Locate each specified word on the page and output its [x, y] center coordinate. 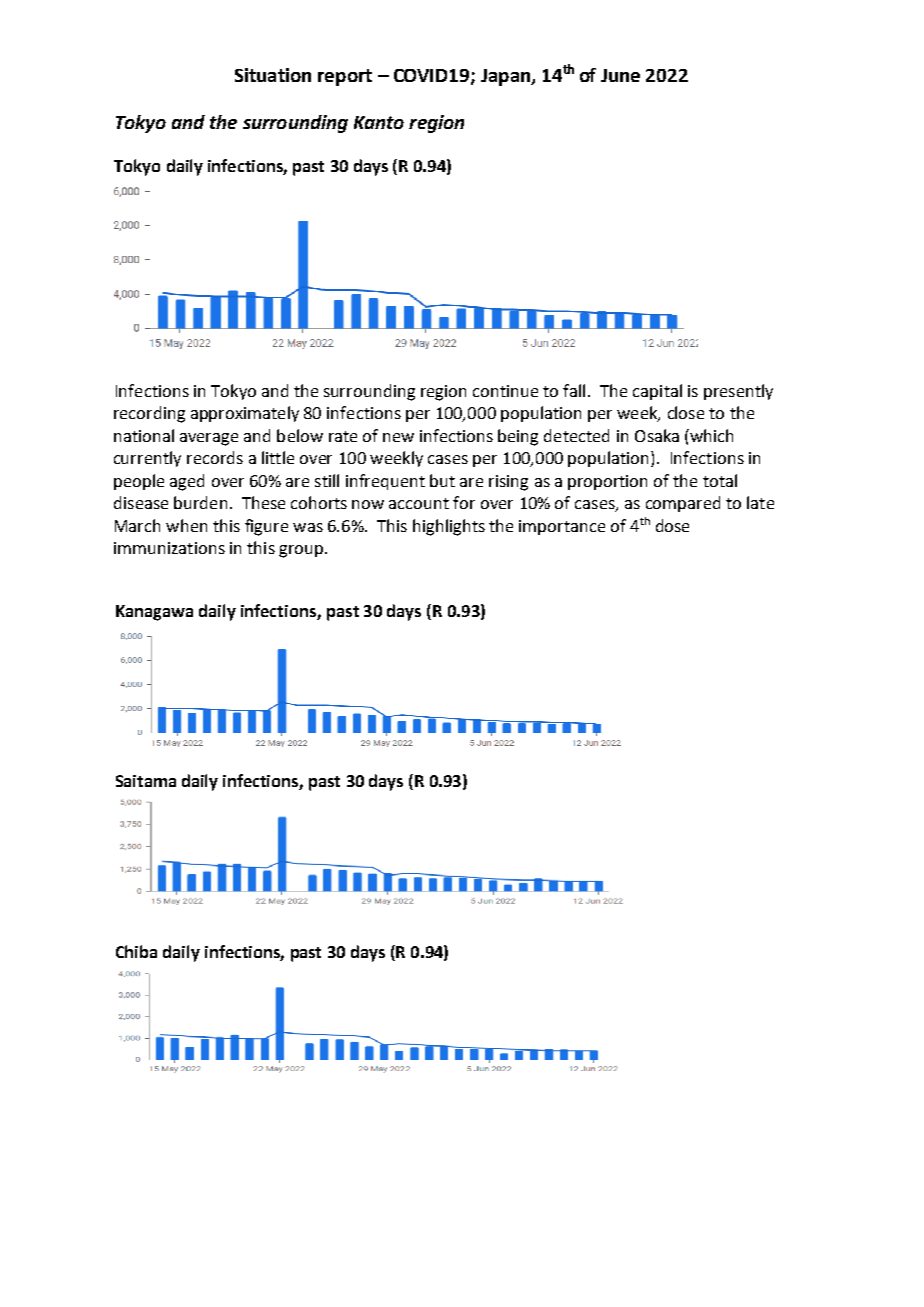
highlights [449, 527]
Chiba [136, 951]
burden [200, 502]
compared [683, 504]
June [620, 75]
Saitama [146, 781]
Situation [273, 75]
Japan [506, 77]
